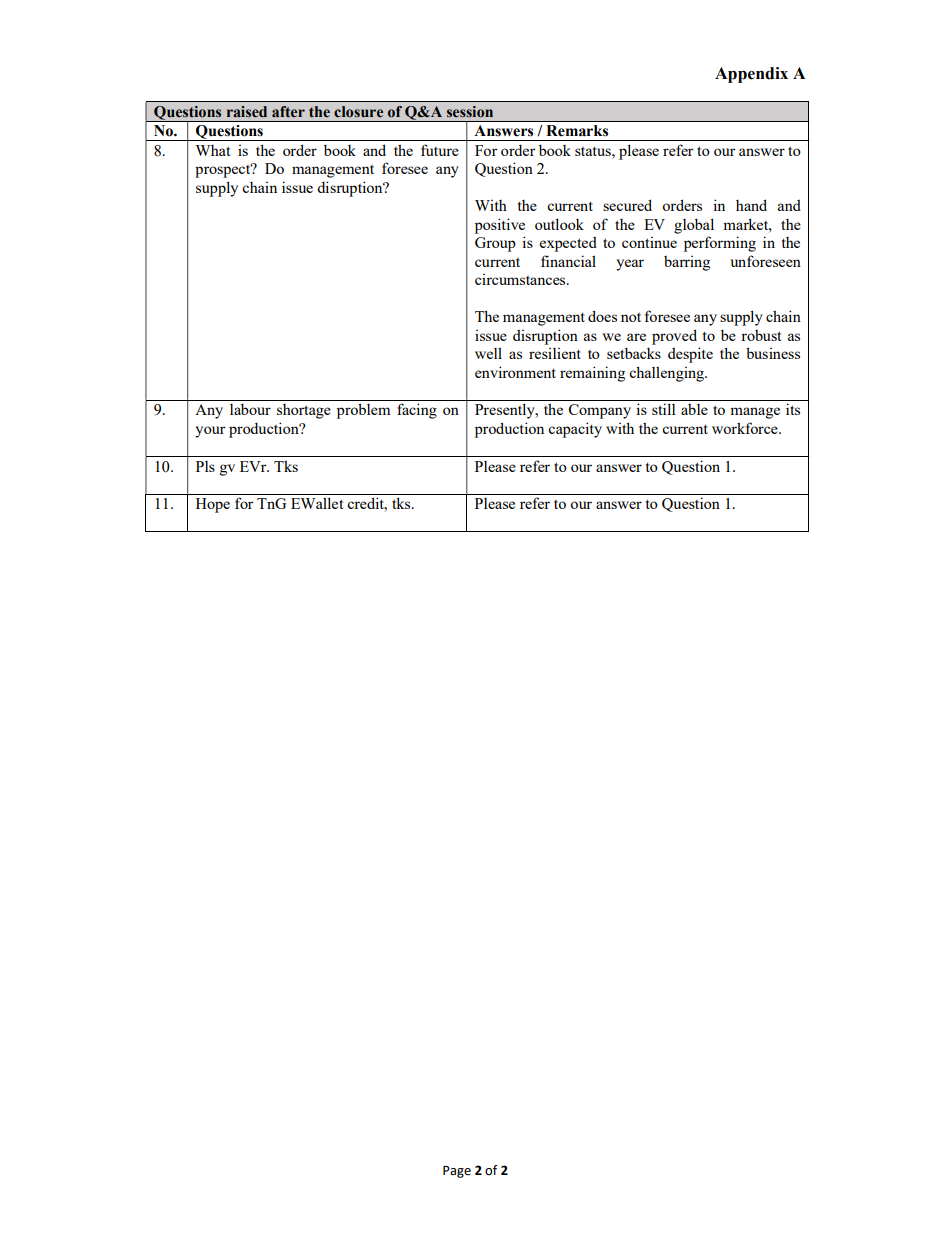  Describe the element at coordinates (457, 1172) in the image. I see `Page` at that location.
